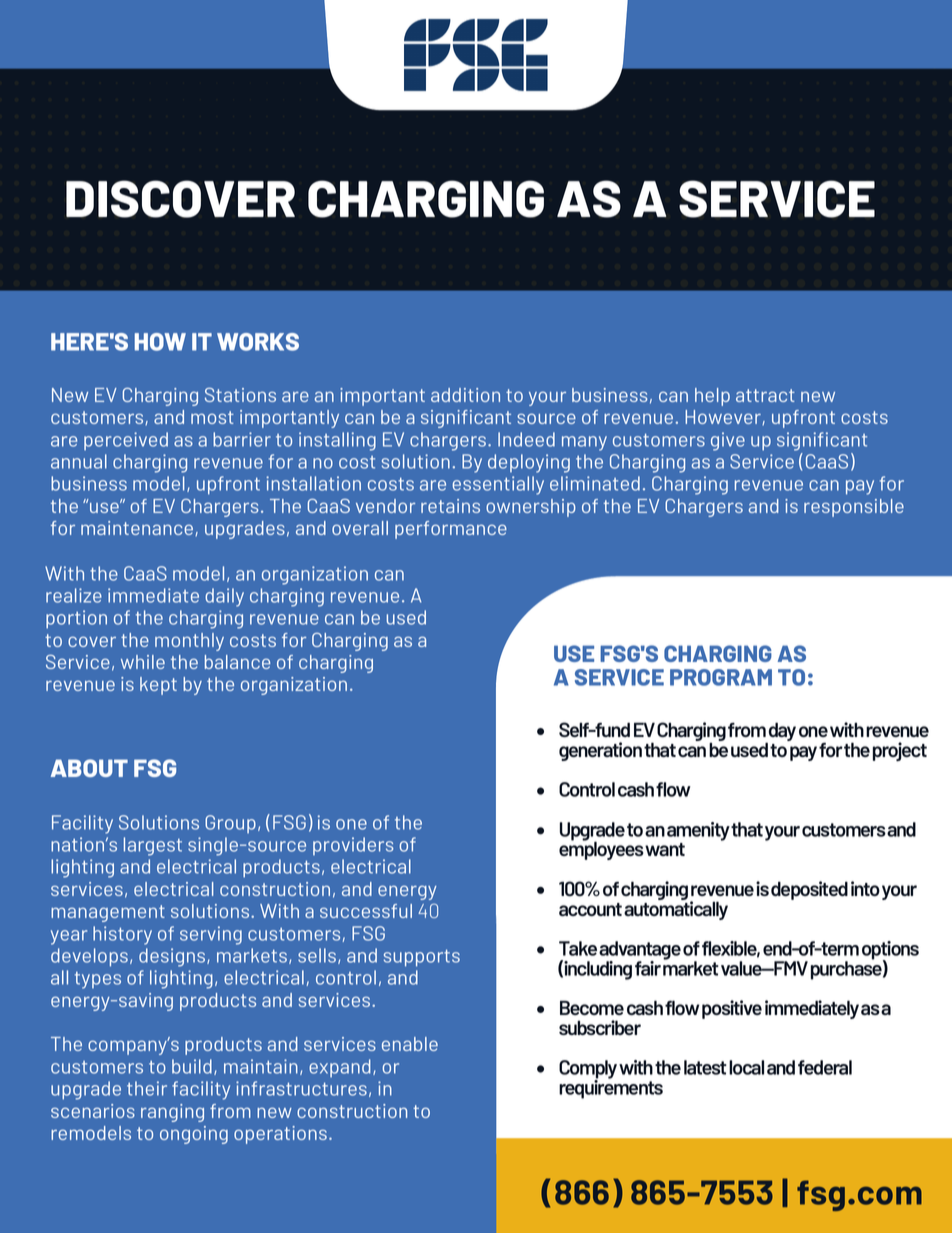 The height and width of the page is (1233, 952). Describe the element at coordinates (172, 1113) in the page. I see `ranging` at that location.
